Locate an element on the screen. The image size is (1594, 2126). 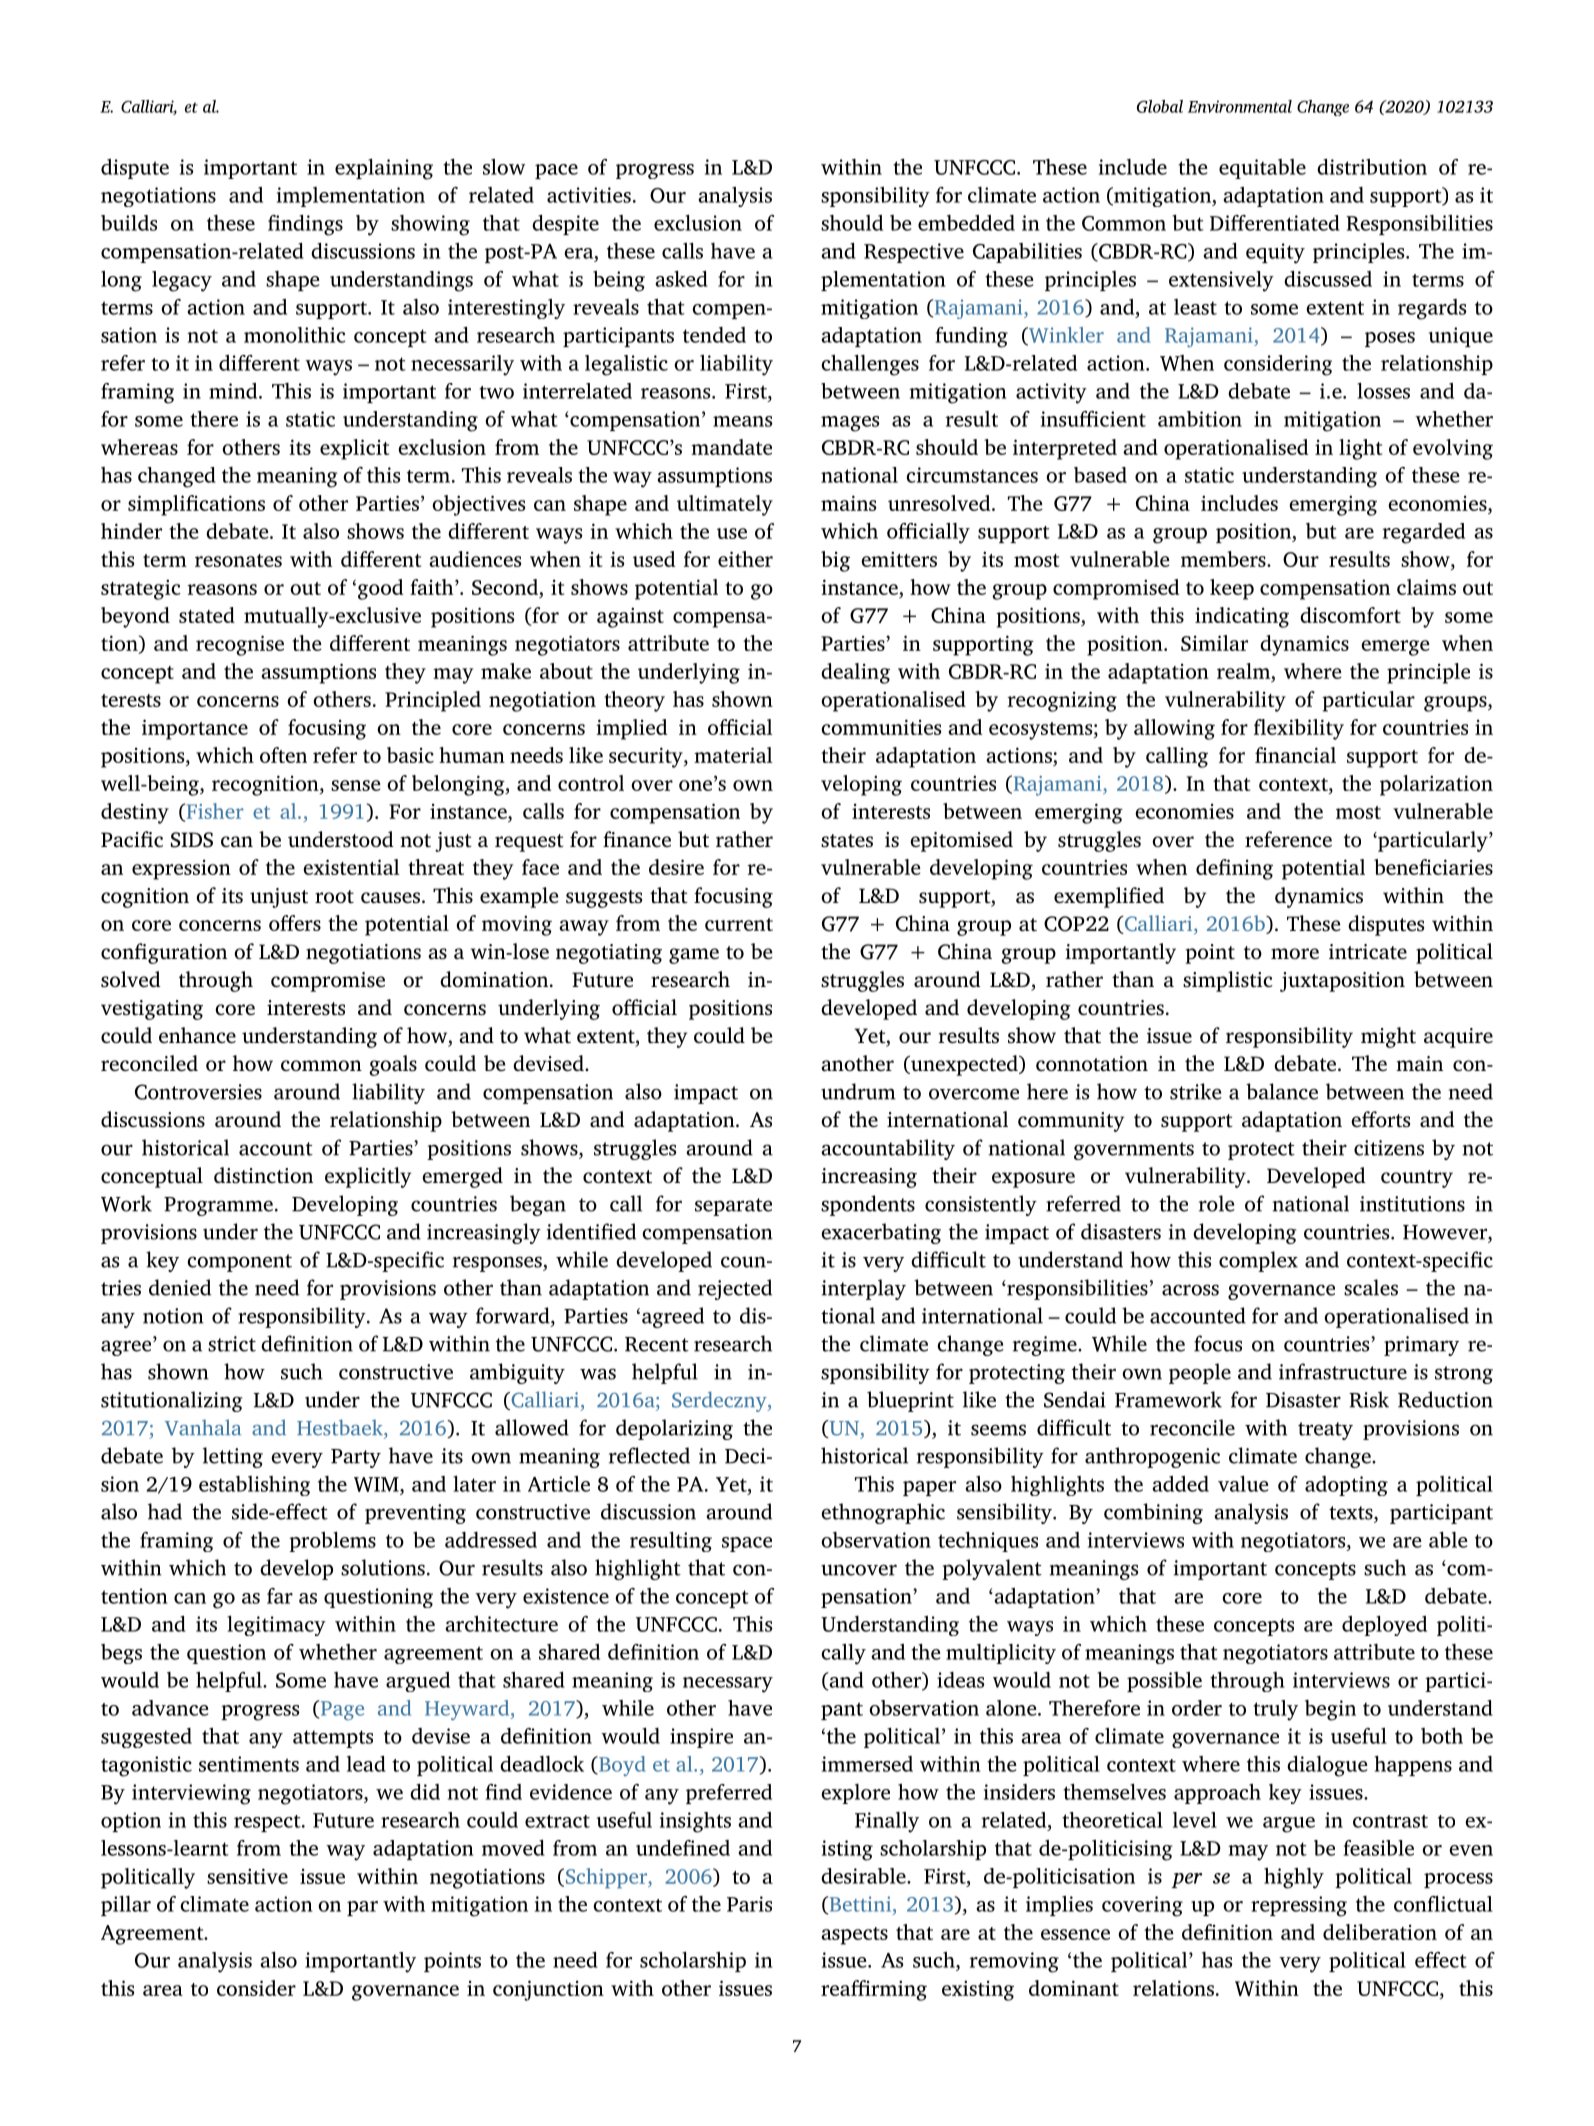
equity is located at coordinates (1275, 253).
